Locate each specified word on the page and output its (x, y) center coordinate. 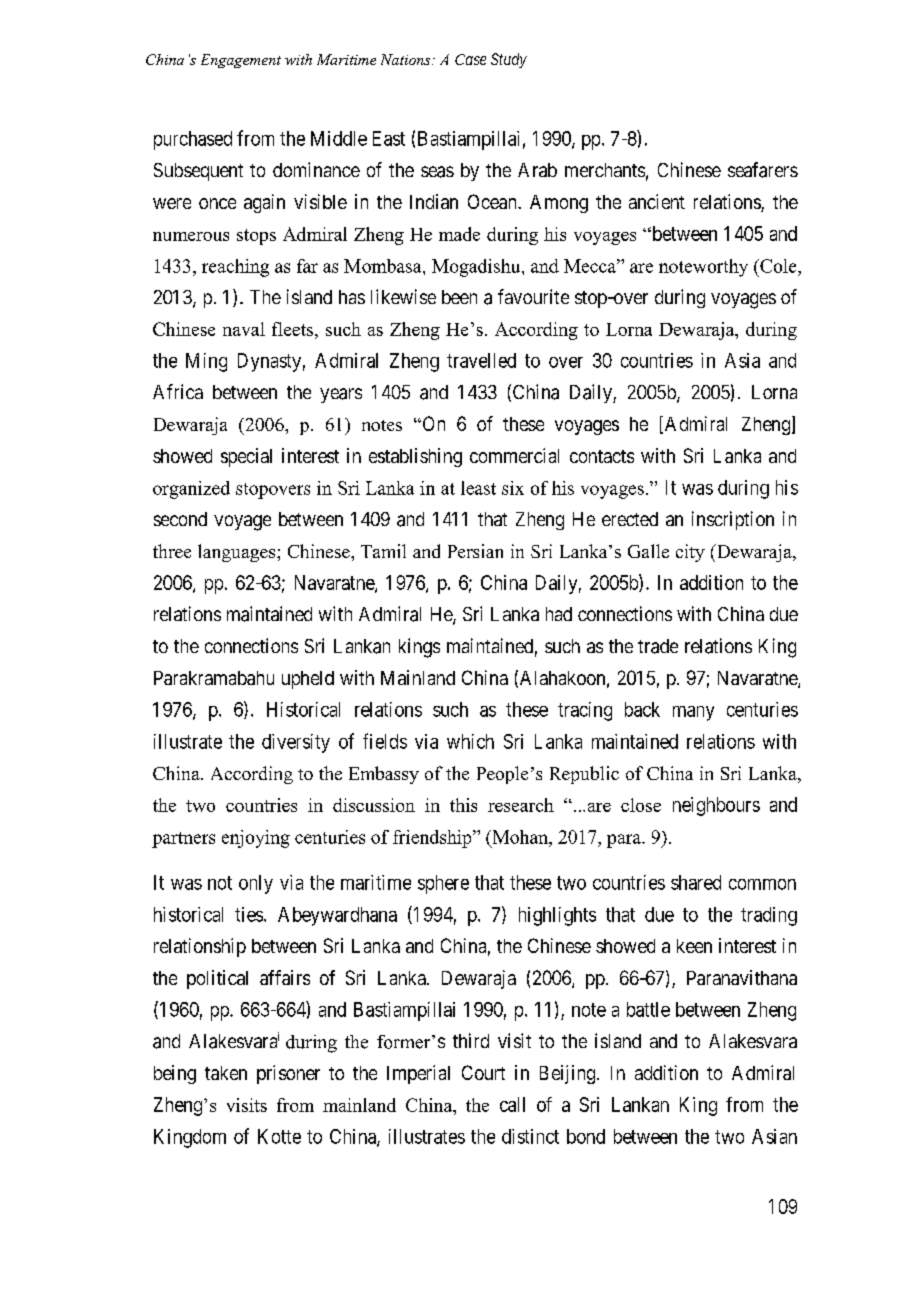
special (246, 457)
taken (226, 1073)
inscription (733, 520)
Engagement (241, 61)
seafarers (763, 170)
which (470, 741)
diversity (296, 743)
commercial (514, 455)
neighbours (716, 806)
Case (470, 59)
